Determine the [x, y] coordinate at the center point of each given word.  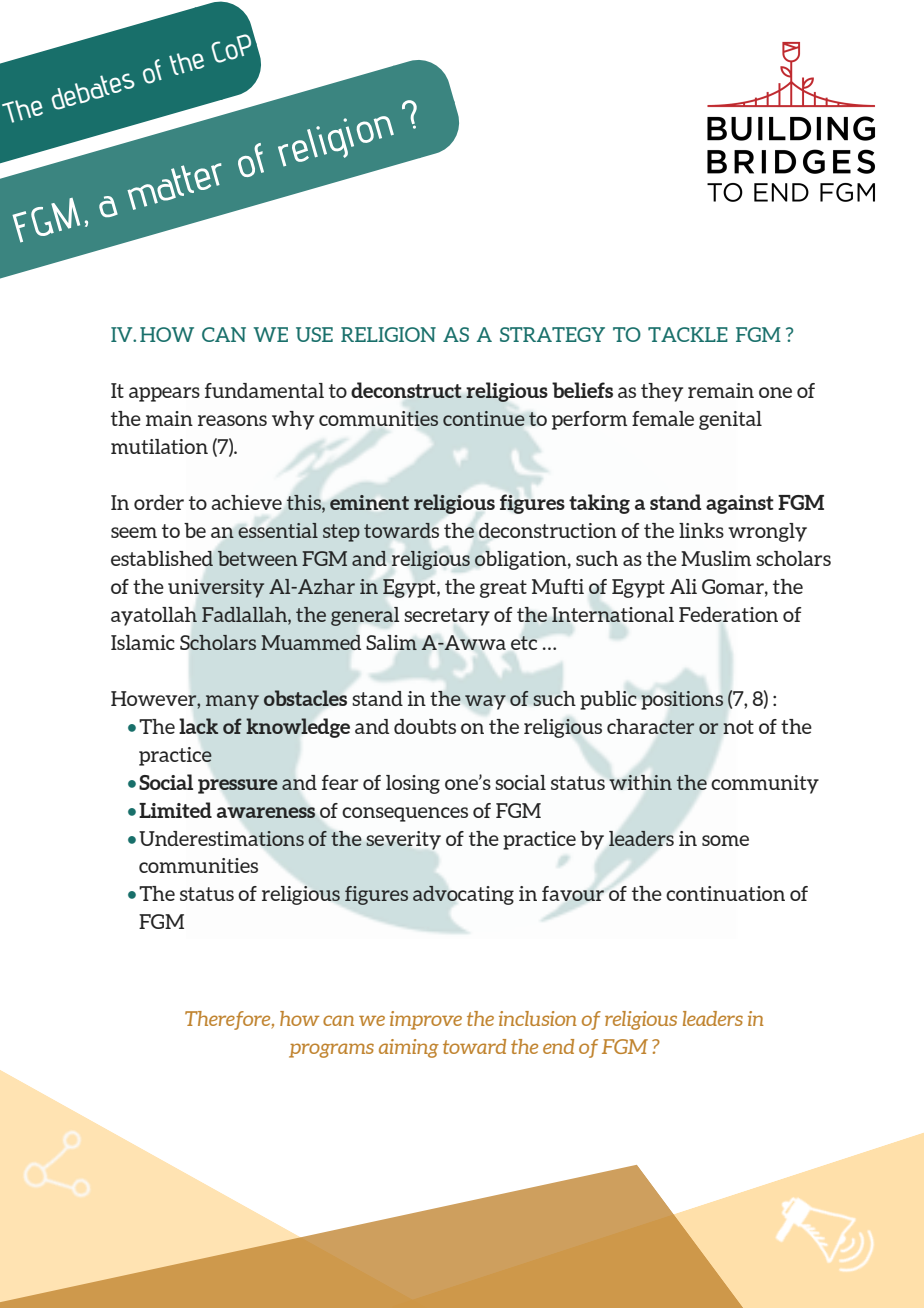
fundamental [264, 390]
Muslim [716, 558]
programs [331, 1050]
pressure [238, 786]
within [640, 782]
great [503, 589]
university [216, 588]
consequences [405, 814]
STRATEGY [552, 334]
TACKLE [688, 334]
